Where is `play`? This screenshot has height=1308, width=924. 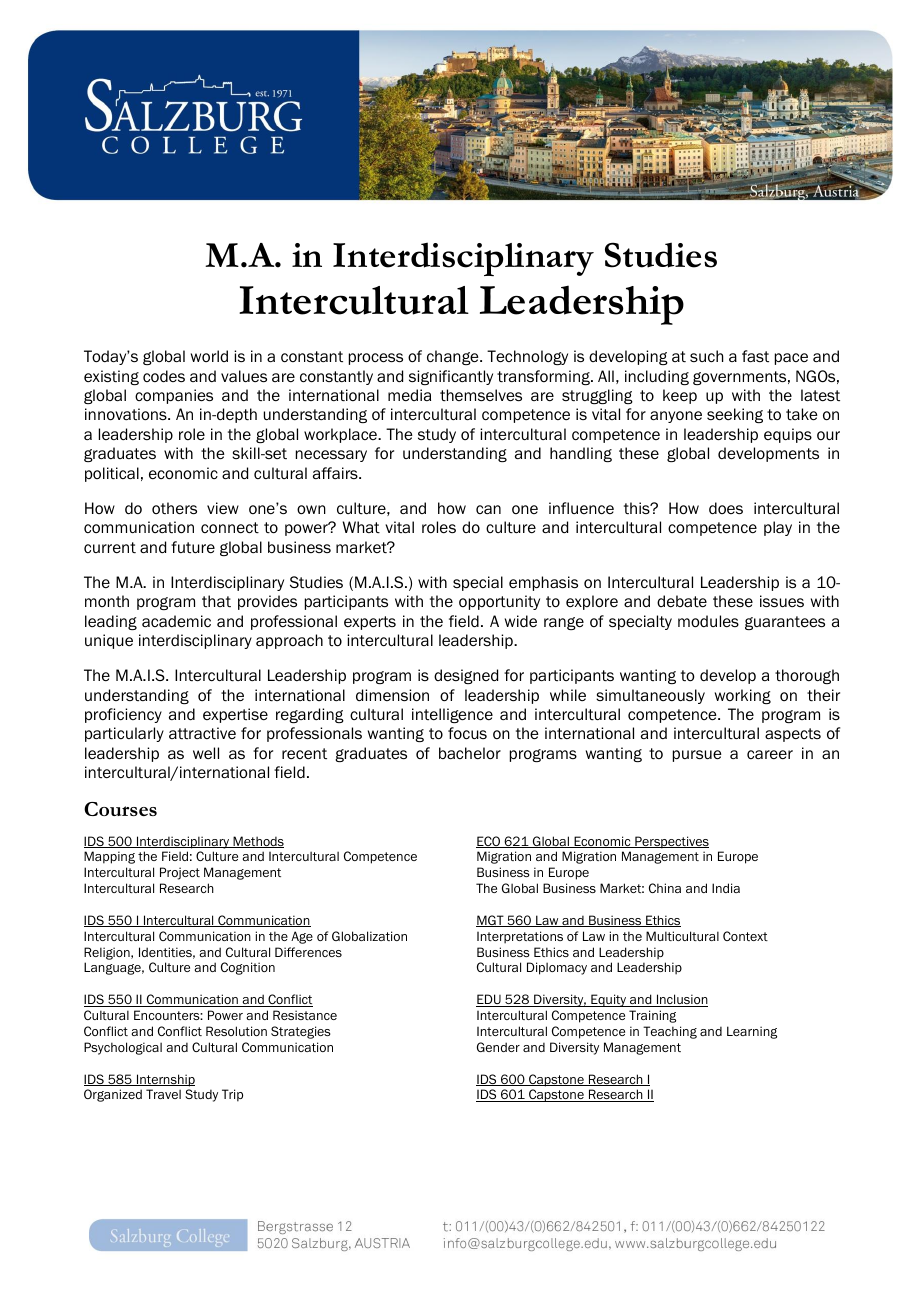 play is located at coordinates (778, 528).
